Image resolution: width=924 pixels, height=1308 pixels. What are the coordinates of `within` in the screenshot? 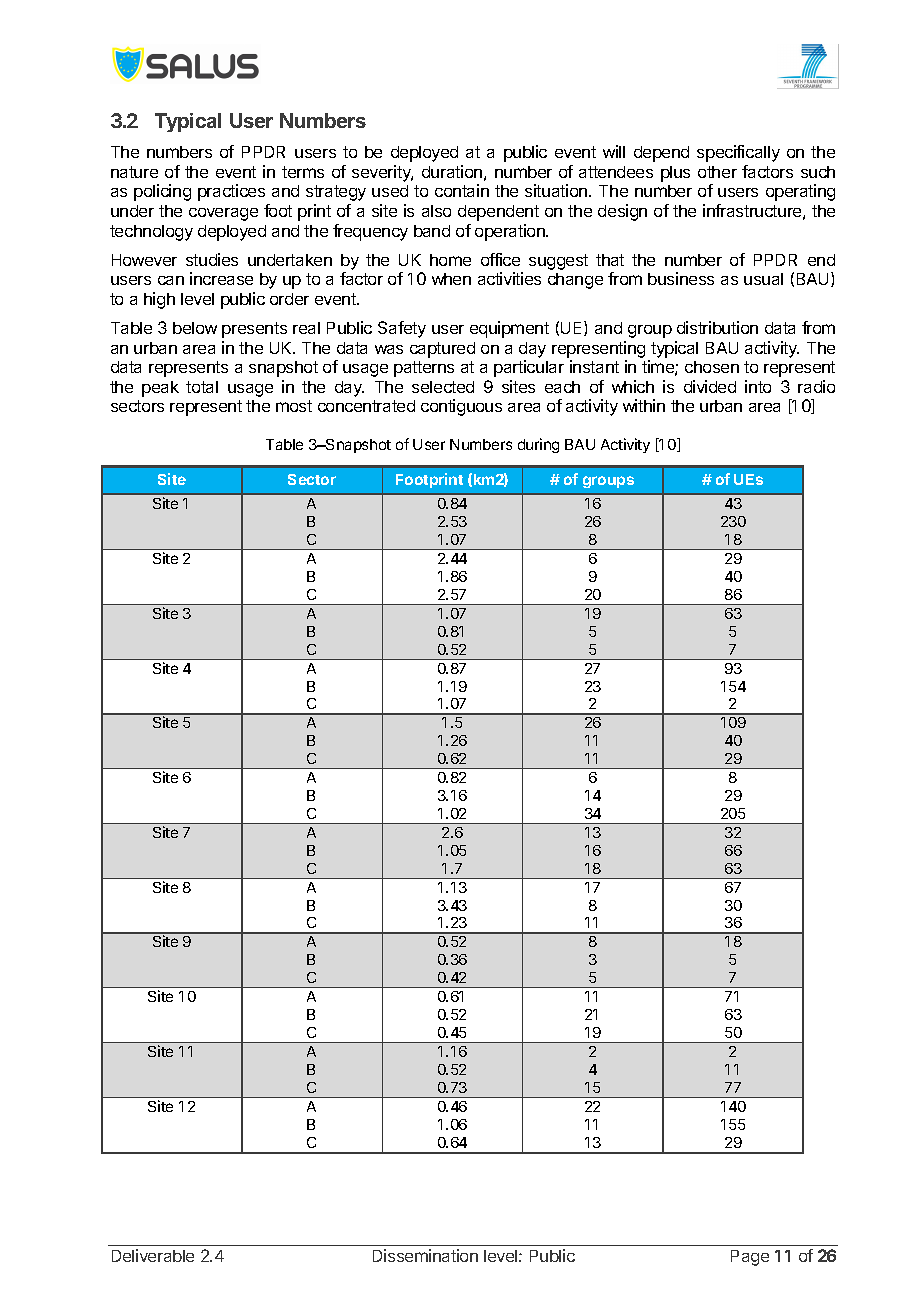 It's located at (644, 405).
